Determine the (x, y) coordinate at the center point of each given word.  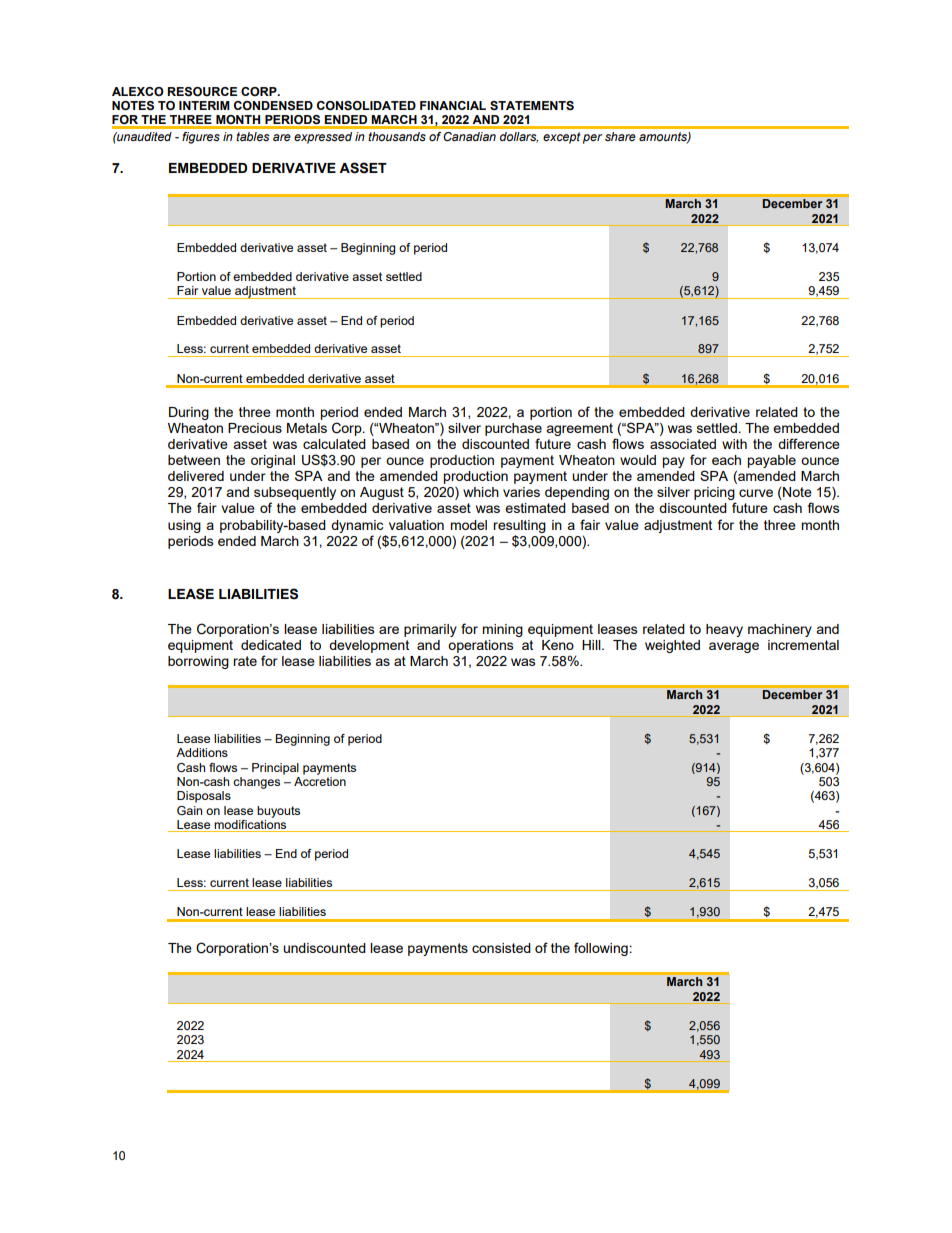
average (734, 647)
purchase (513, 429)
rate (245, 661)
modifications (251, 824)
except (562, 138)
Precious (255, 428)
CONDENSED (273, 106)
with (734, 444)
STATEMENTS (532, 105)
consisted (501, 948)
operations (481, 646)
